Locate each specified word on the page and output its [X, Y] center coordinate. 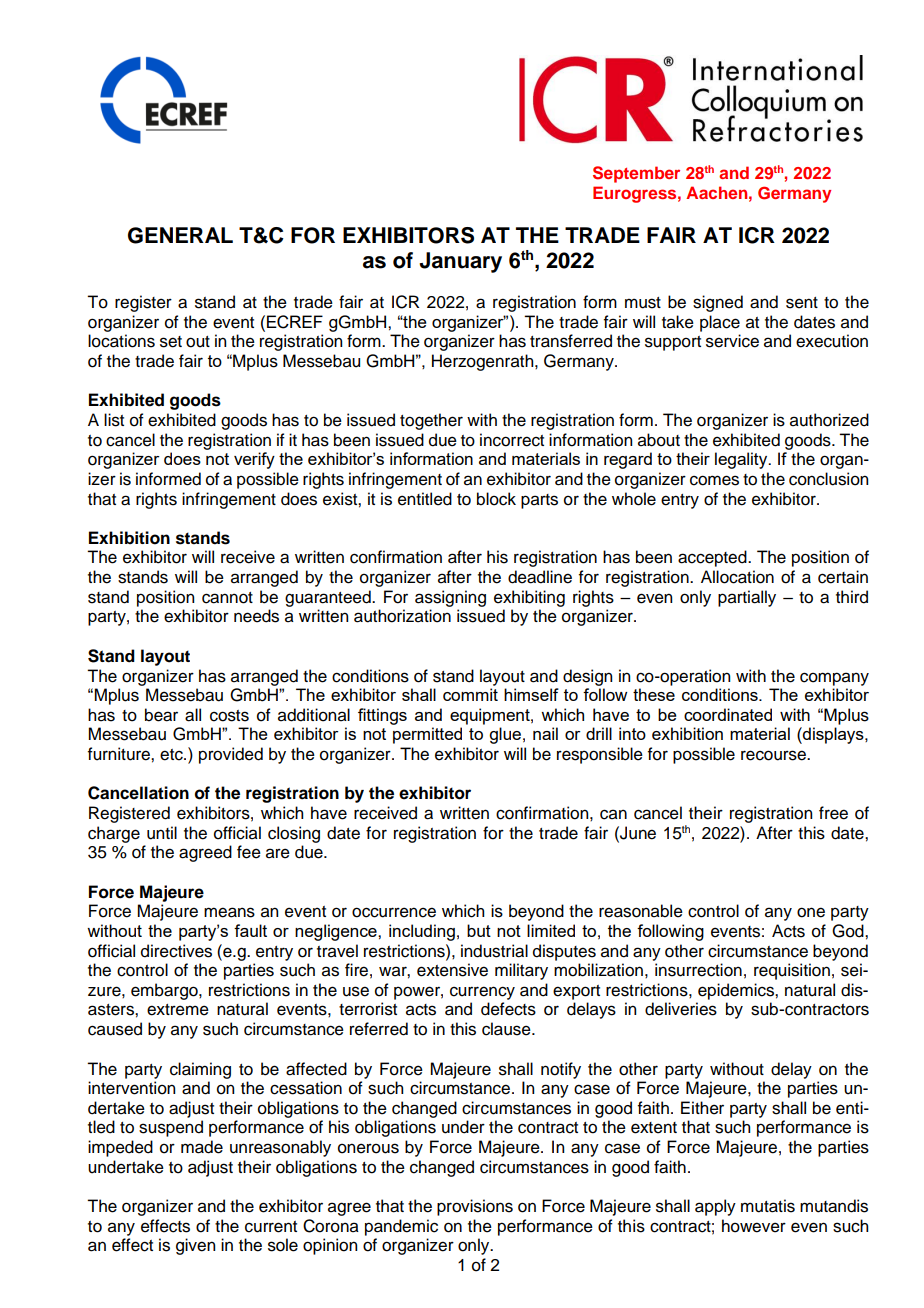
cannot [227, 598]
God [849, 931]
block [496, 499]
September [636, 174]
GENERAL [180, 235]
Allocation [737, 577]
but [479, 930]
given [195, 1246]
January [460, 262]
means [229, 912]
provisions [475, 1207]
